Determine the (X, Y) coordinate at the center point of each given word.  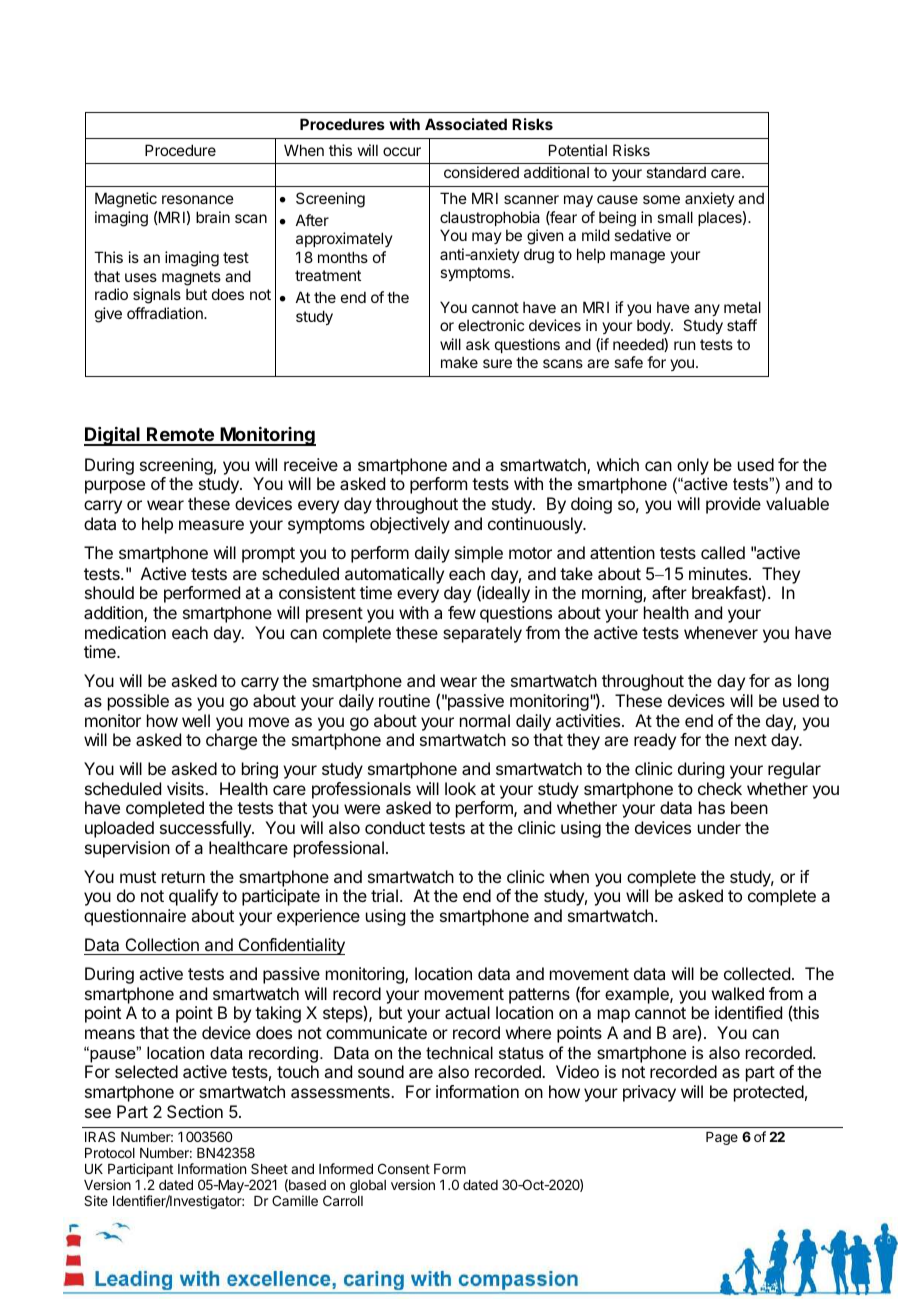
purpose (115, 487)
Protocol (110, 1153)
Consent (404, 1168)
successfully (206, 829)
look (460, 788)
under (719, 827)
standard (676, 172)
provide (733, 505)
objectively (410, 525)
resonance (198, 199)
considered (481, 172)
